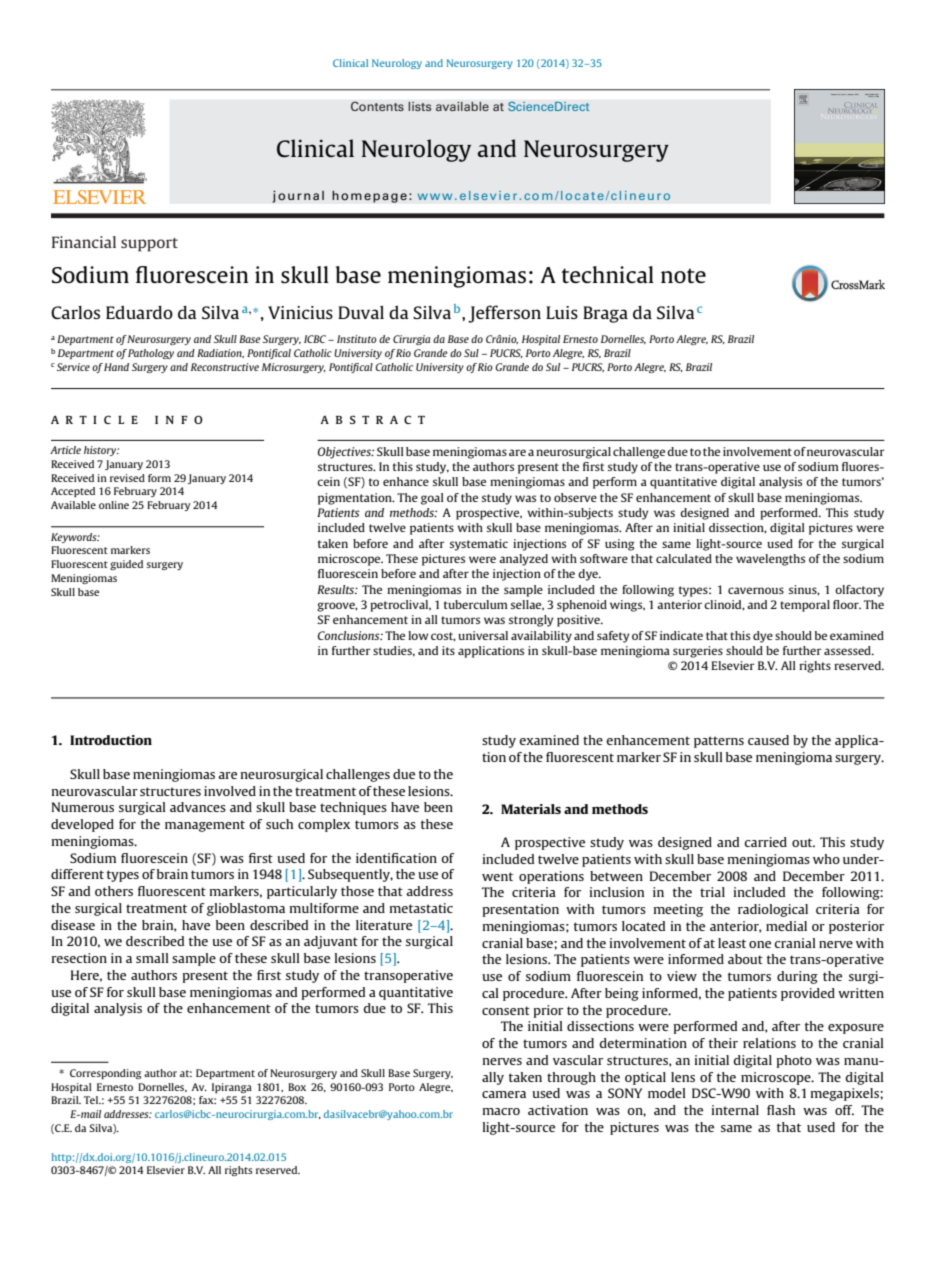  I want to click on lists, so click(420, 106).
